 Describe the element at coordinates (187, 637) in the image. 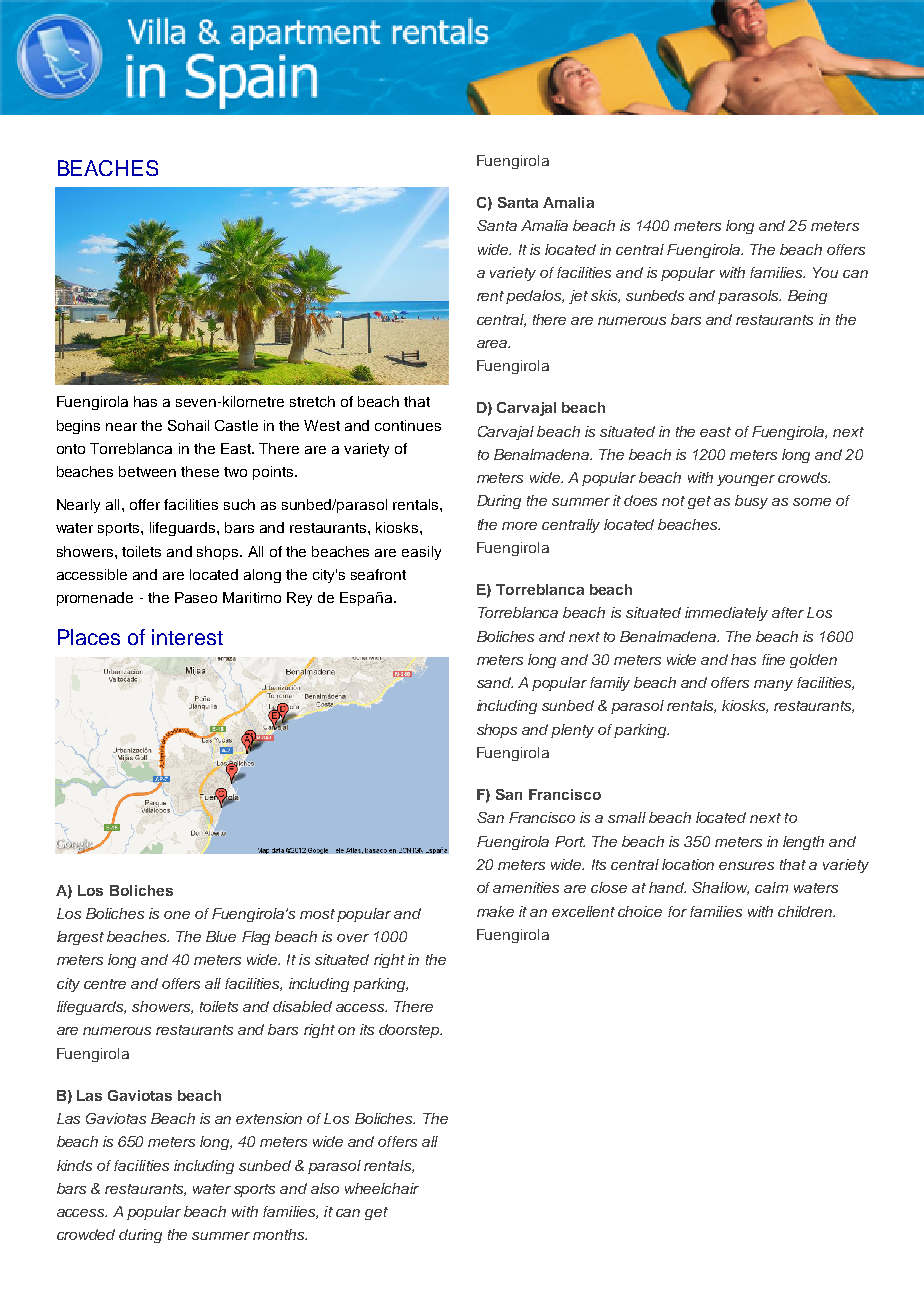

I see `interest` at that location.
